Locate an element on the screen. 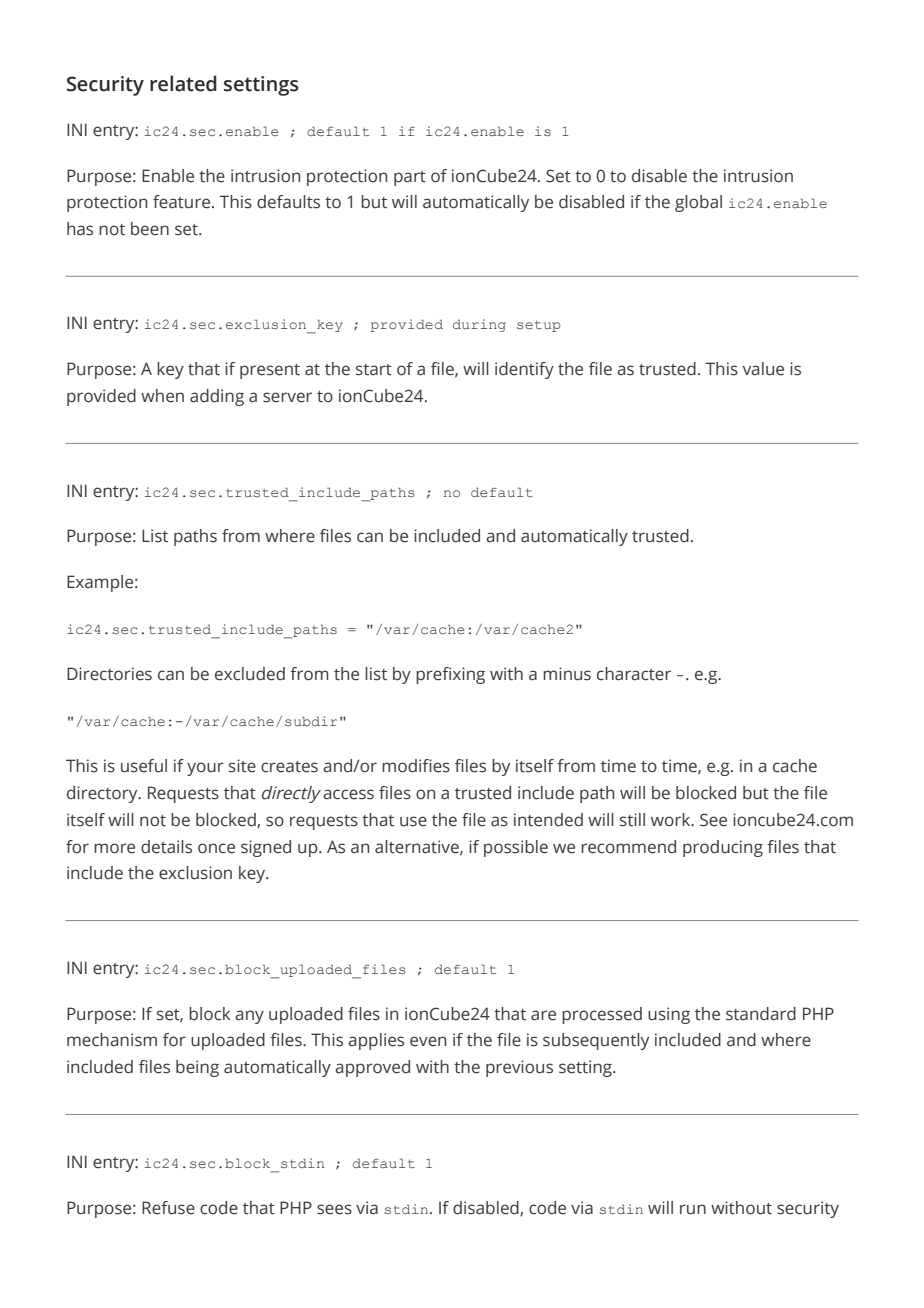 The height and width of the screenshot is (1308, 924). details is located at coordinates (166, 847).
